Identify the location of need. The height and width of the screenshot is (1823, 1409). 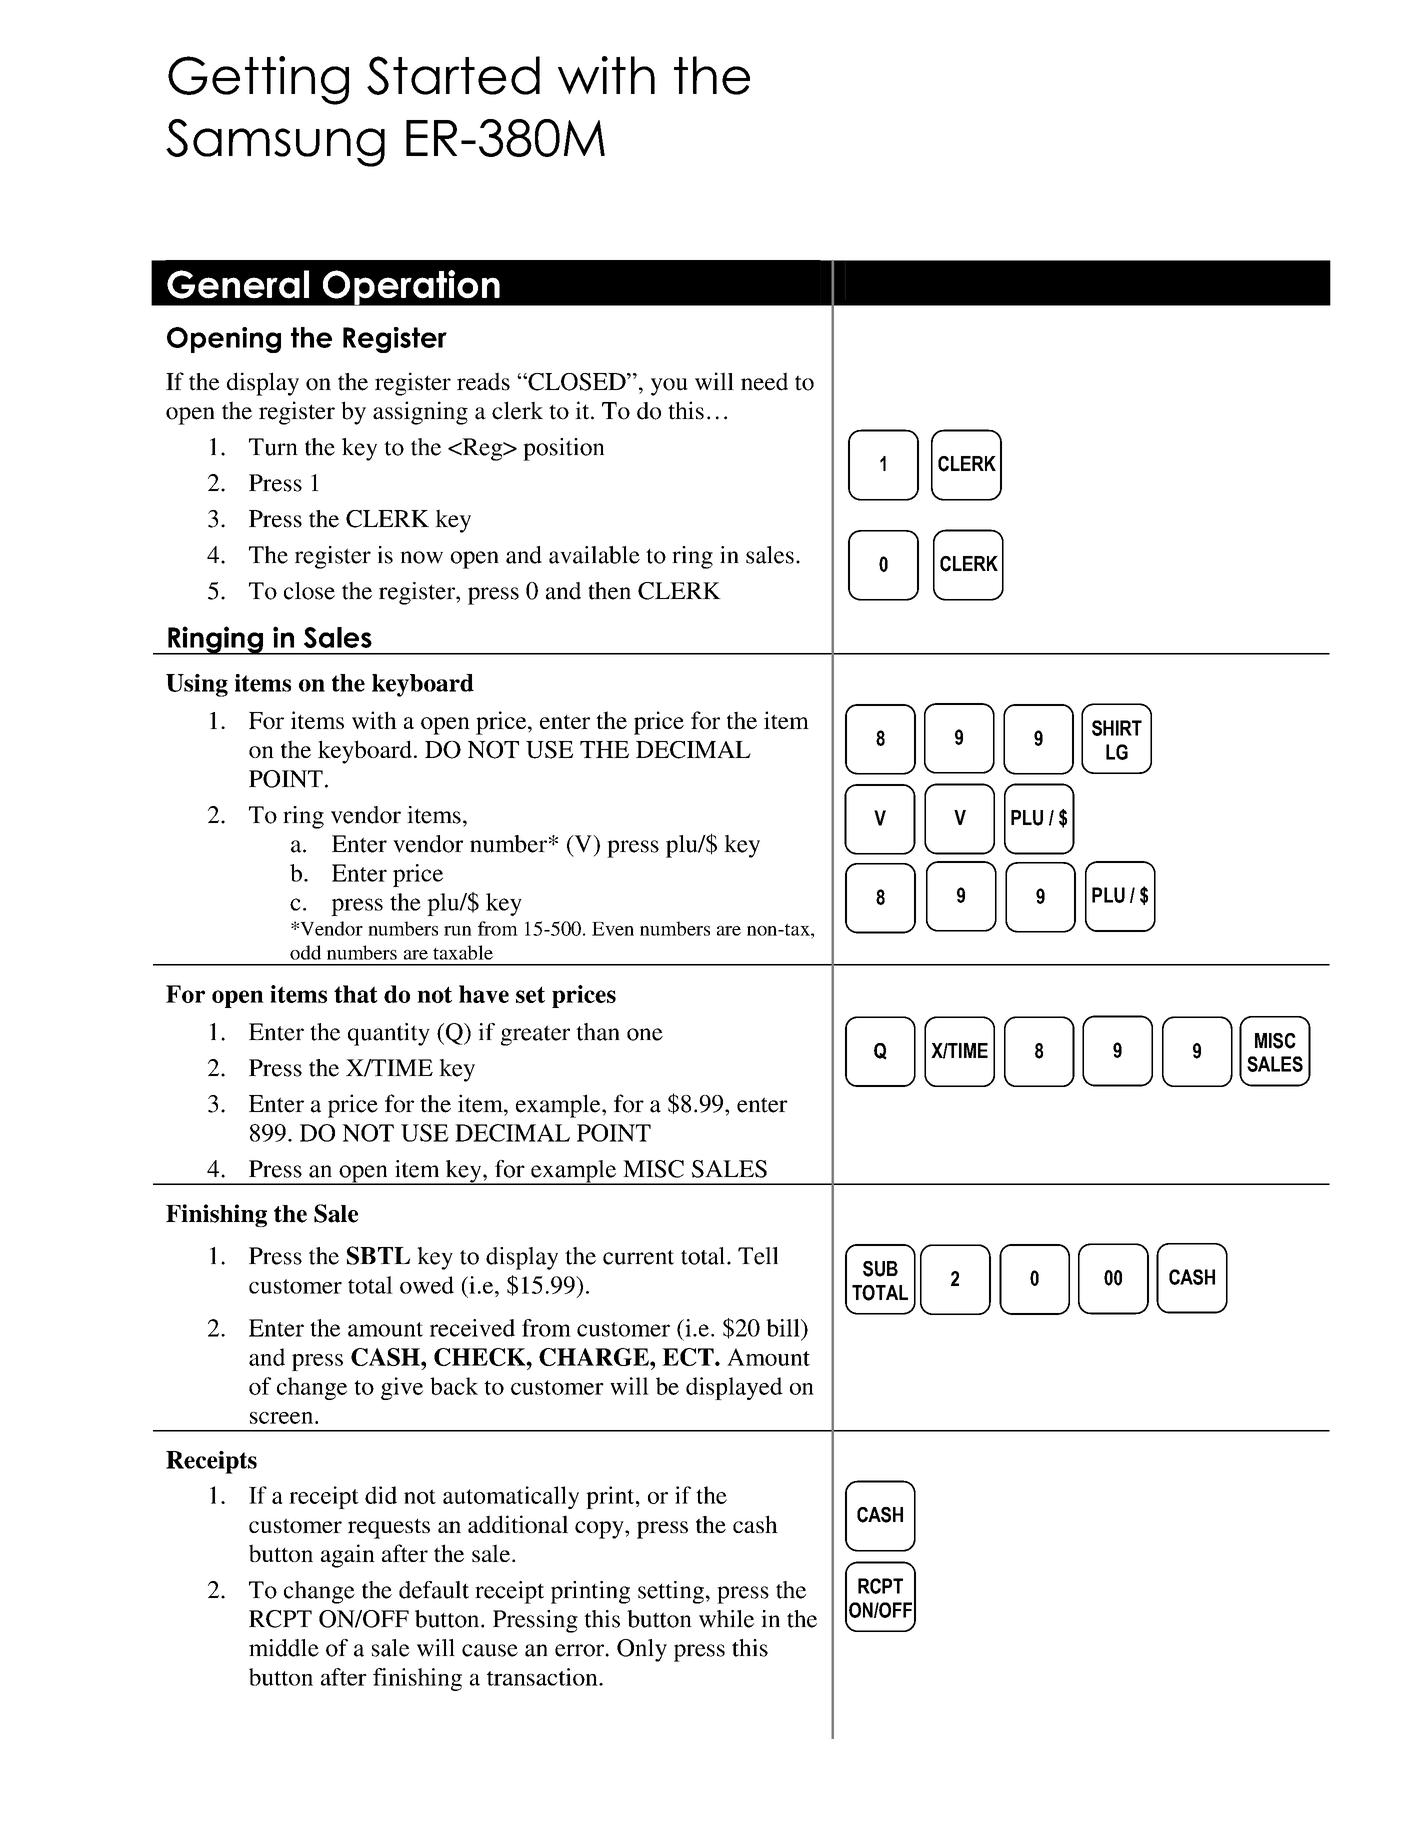
(764, 381).
